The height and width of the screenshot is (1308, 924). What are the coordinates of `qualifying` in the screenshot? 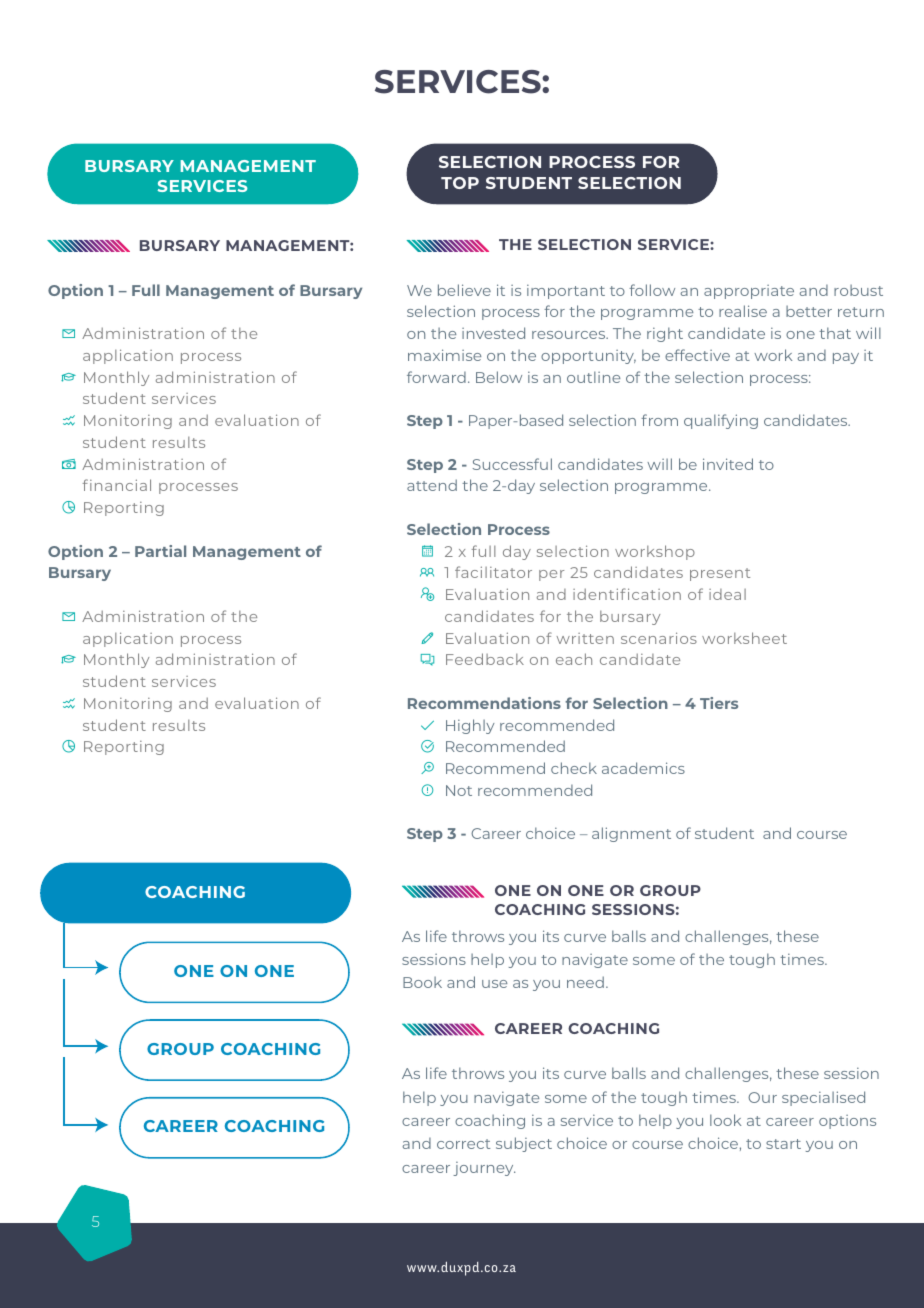 It's located at (721, 421).
